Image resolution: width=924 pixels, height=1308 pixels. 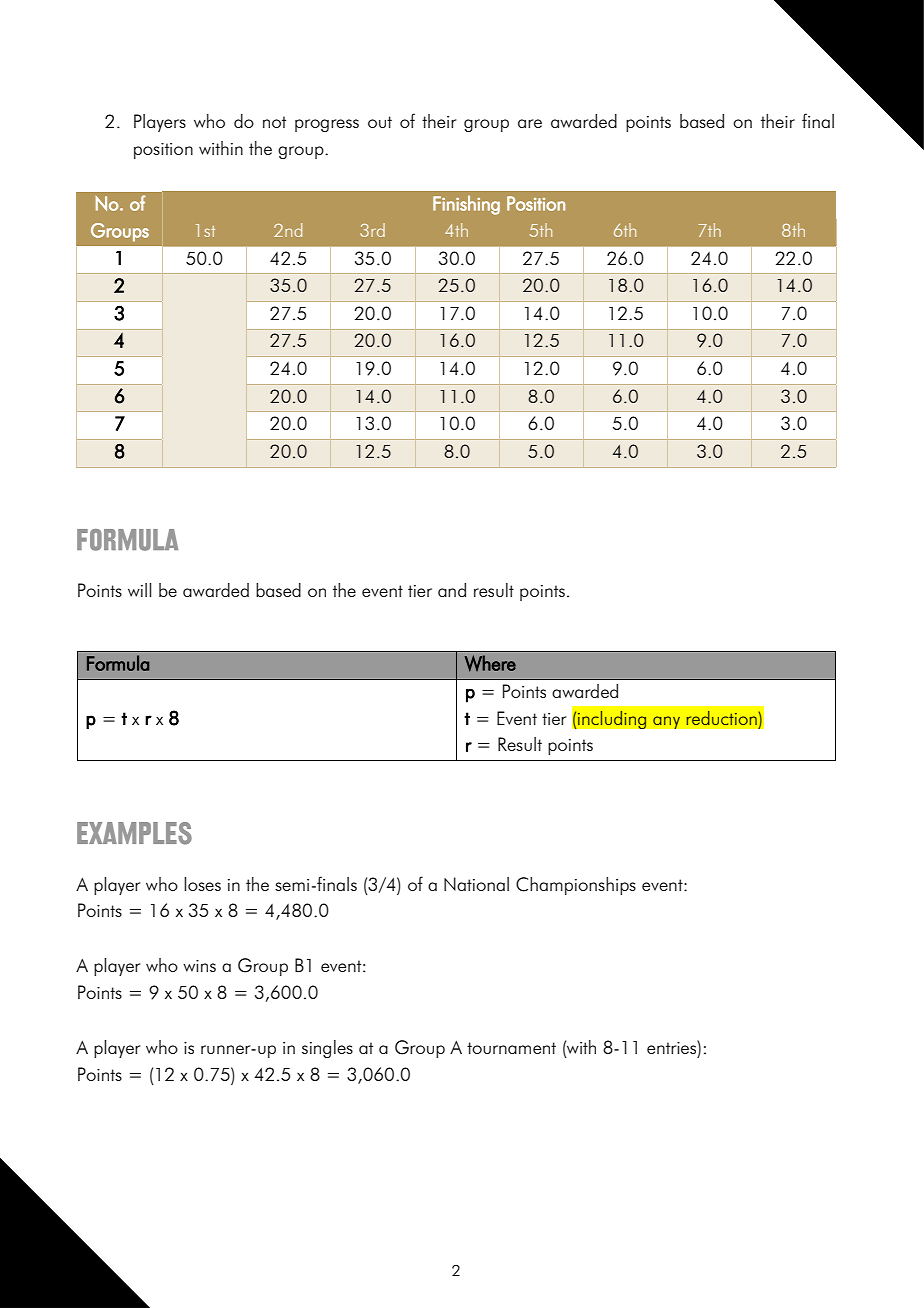 What do you see at coordinates (118, 663) in the image?
I see `Formula` at bounding box center [118, 663].
